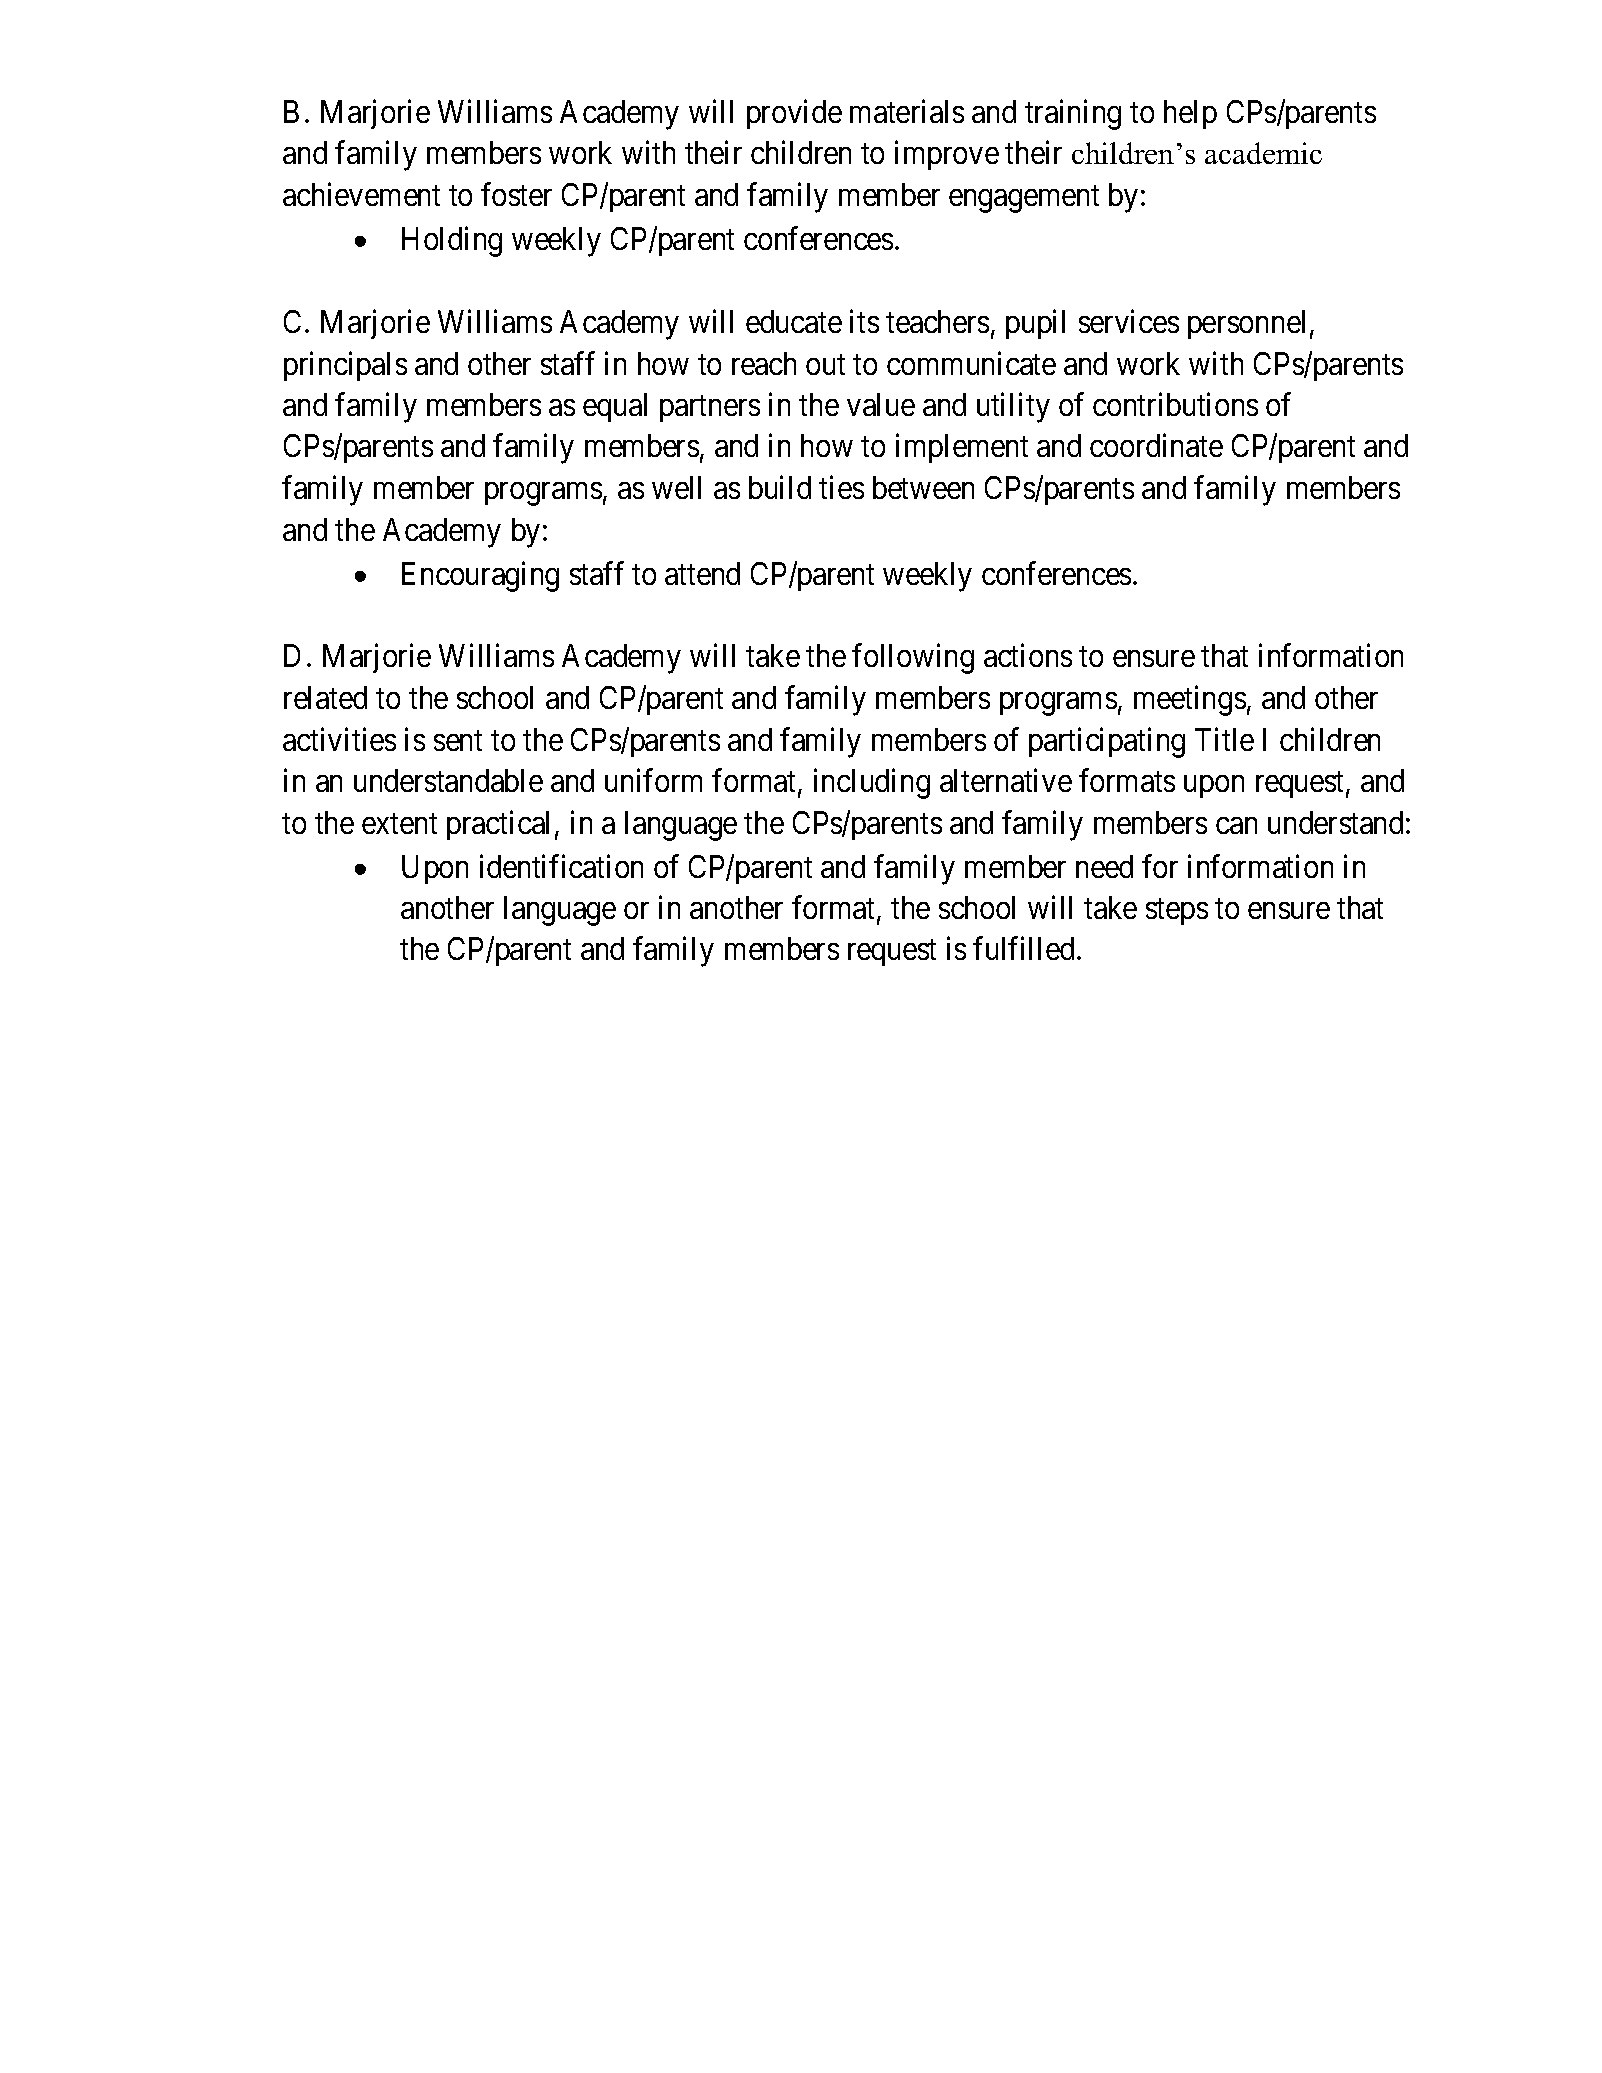 This screenshot has width=1602, height=2073. What do you see at coordinates (361, 194) in the screenshot?
I see `achievement` at bounding box center [361, 194].
